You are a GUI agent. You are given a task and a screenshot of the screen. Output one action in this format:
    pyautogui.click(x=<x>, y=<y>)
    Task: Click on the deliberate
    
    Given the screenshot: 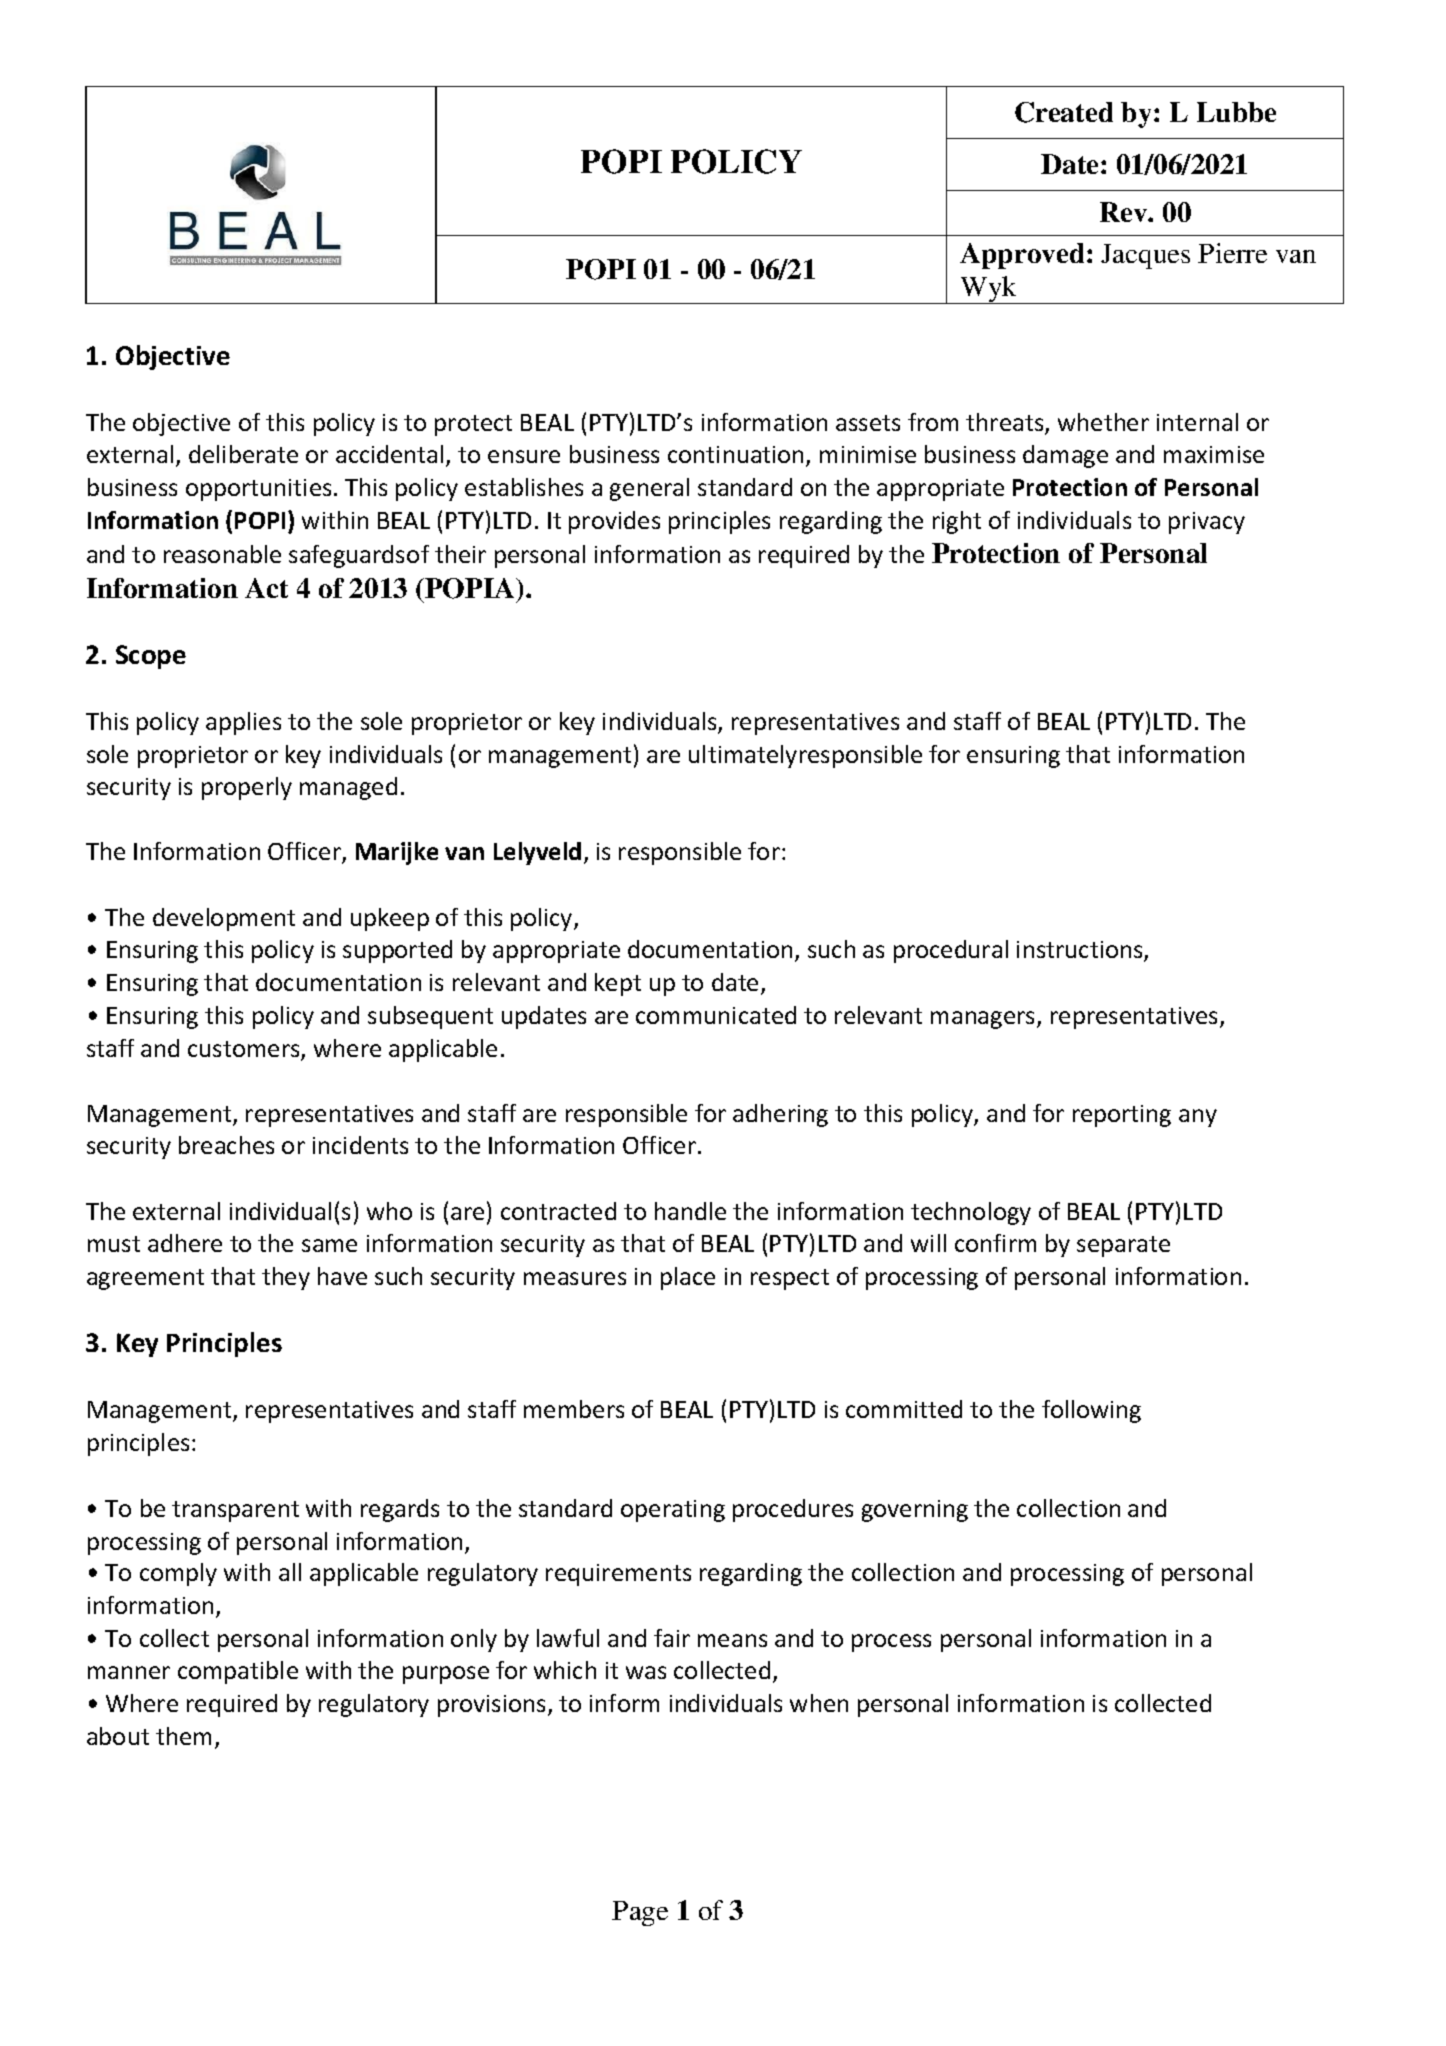 What is the action you would take?
    pyautogui.click(x=243, y=454)
